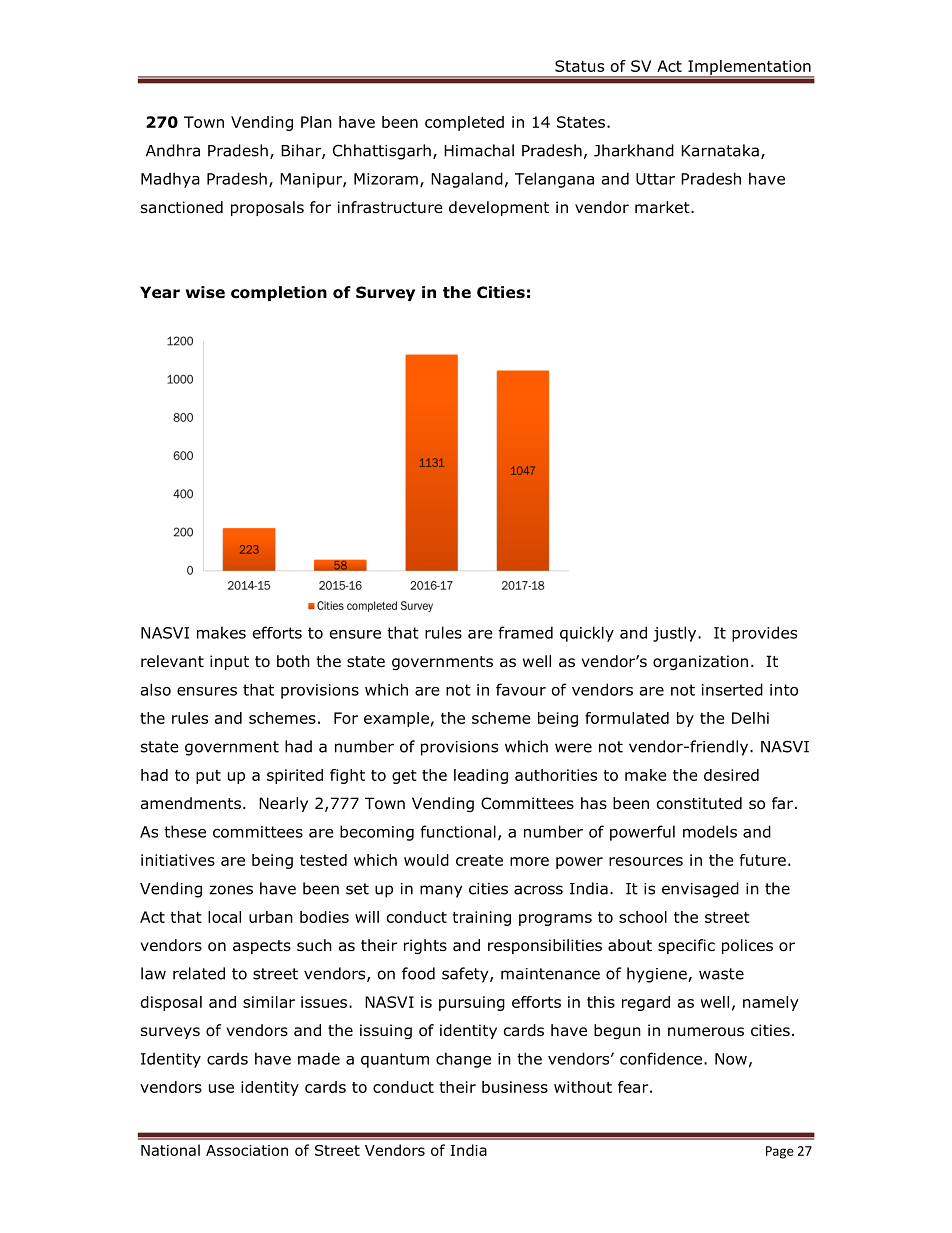 The height and width of the screenshot is (1233, 952). Describe the element at coordinates (481, 918) in the screenshot. I see `training` at that location.
